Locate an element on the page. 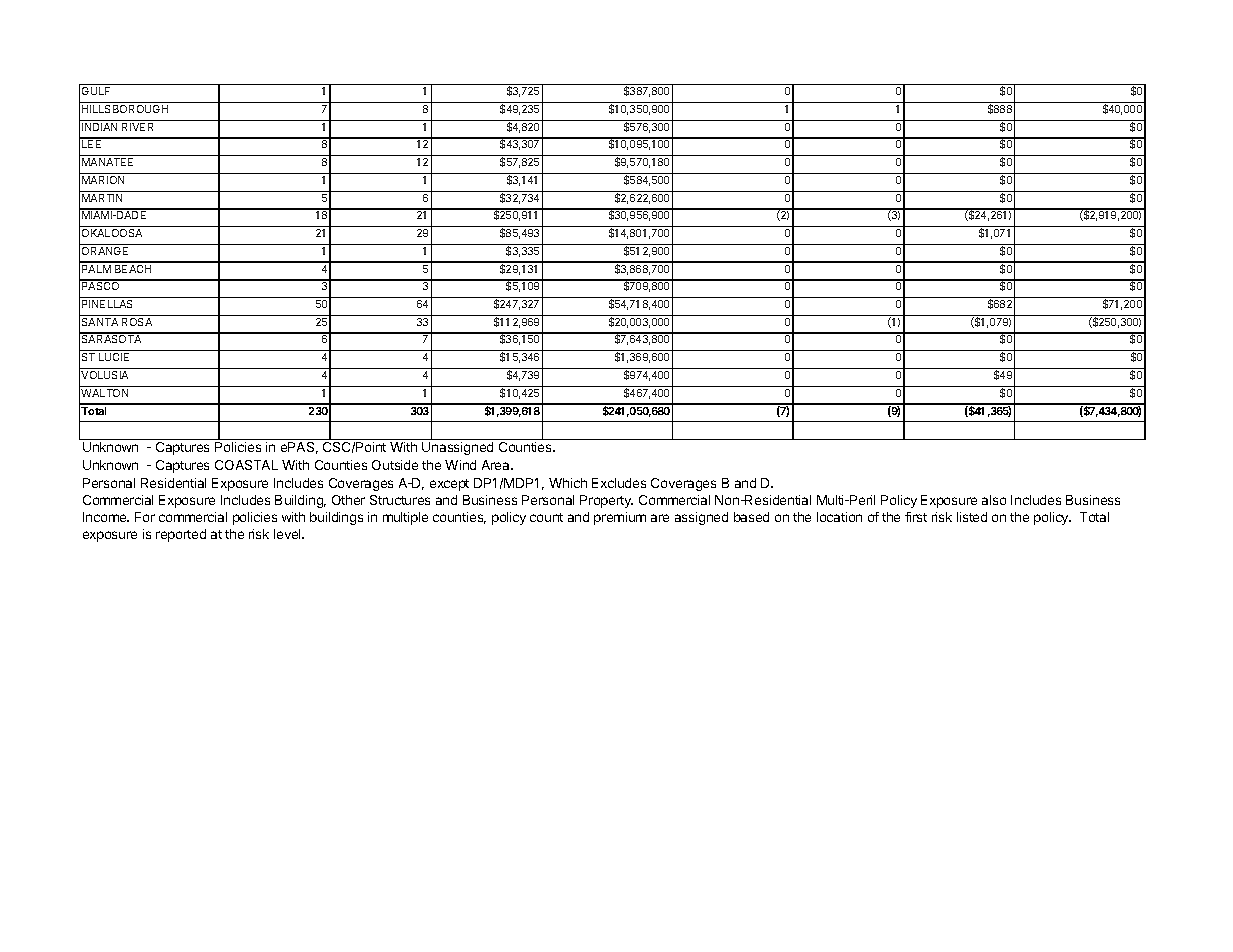 The image size is (1233, 952). also is located at coordinates (994, 500).
